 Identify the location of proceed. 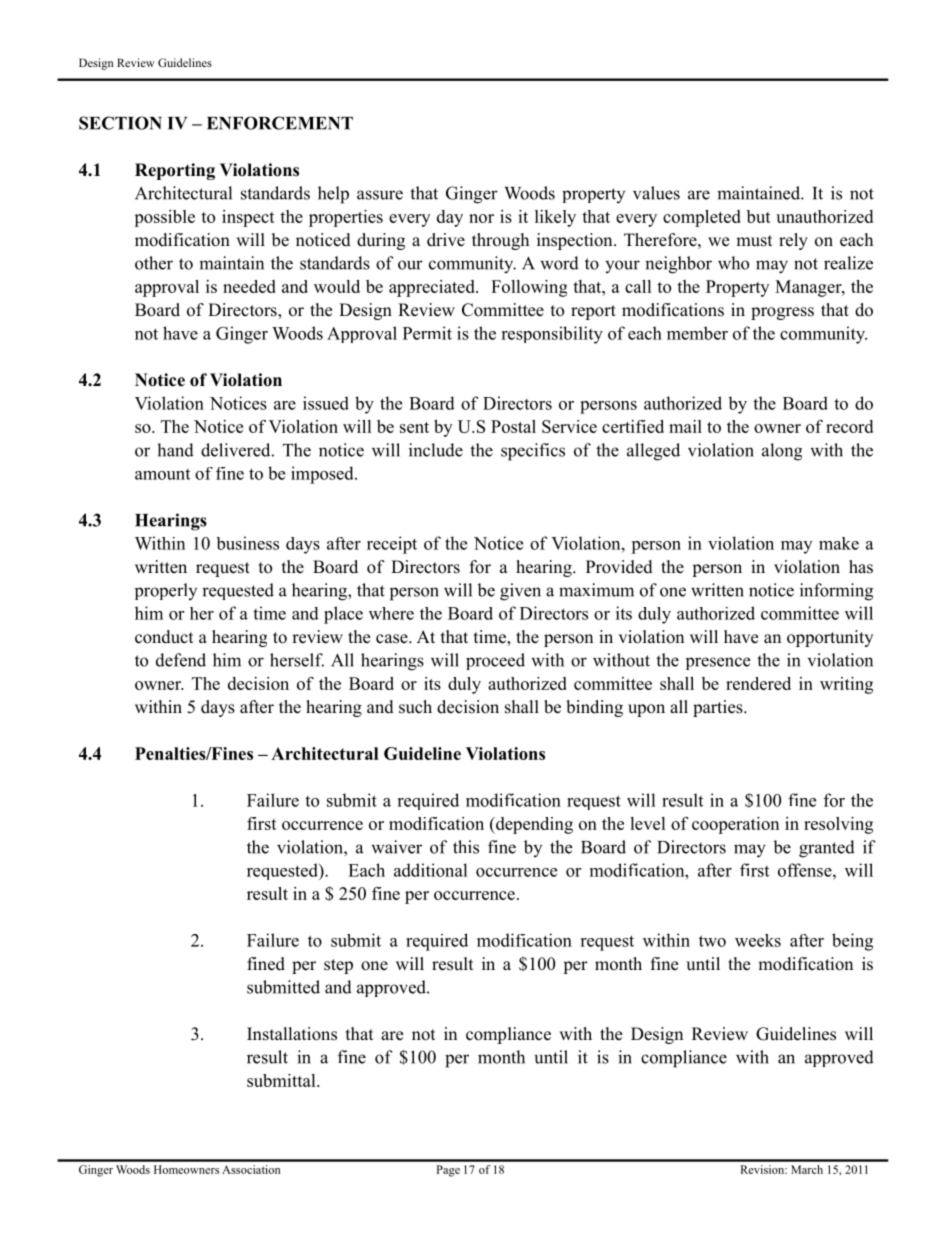
(495, 661).
